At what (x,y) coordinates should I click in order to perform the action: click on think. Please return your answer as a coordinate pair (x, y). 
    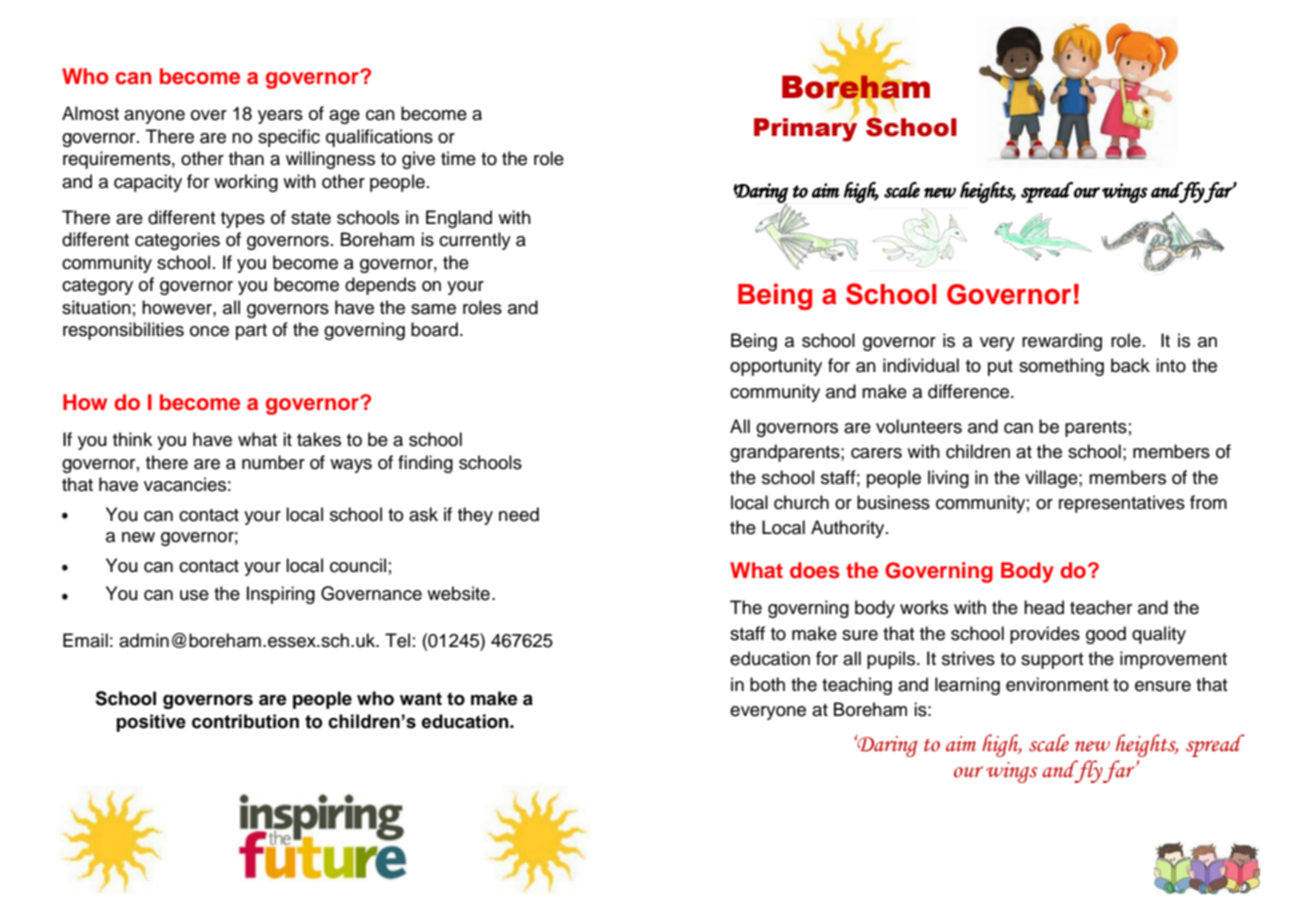
    Looking at the image, I should click on (132, 439).
